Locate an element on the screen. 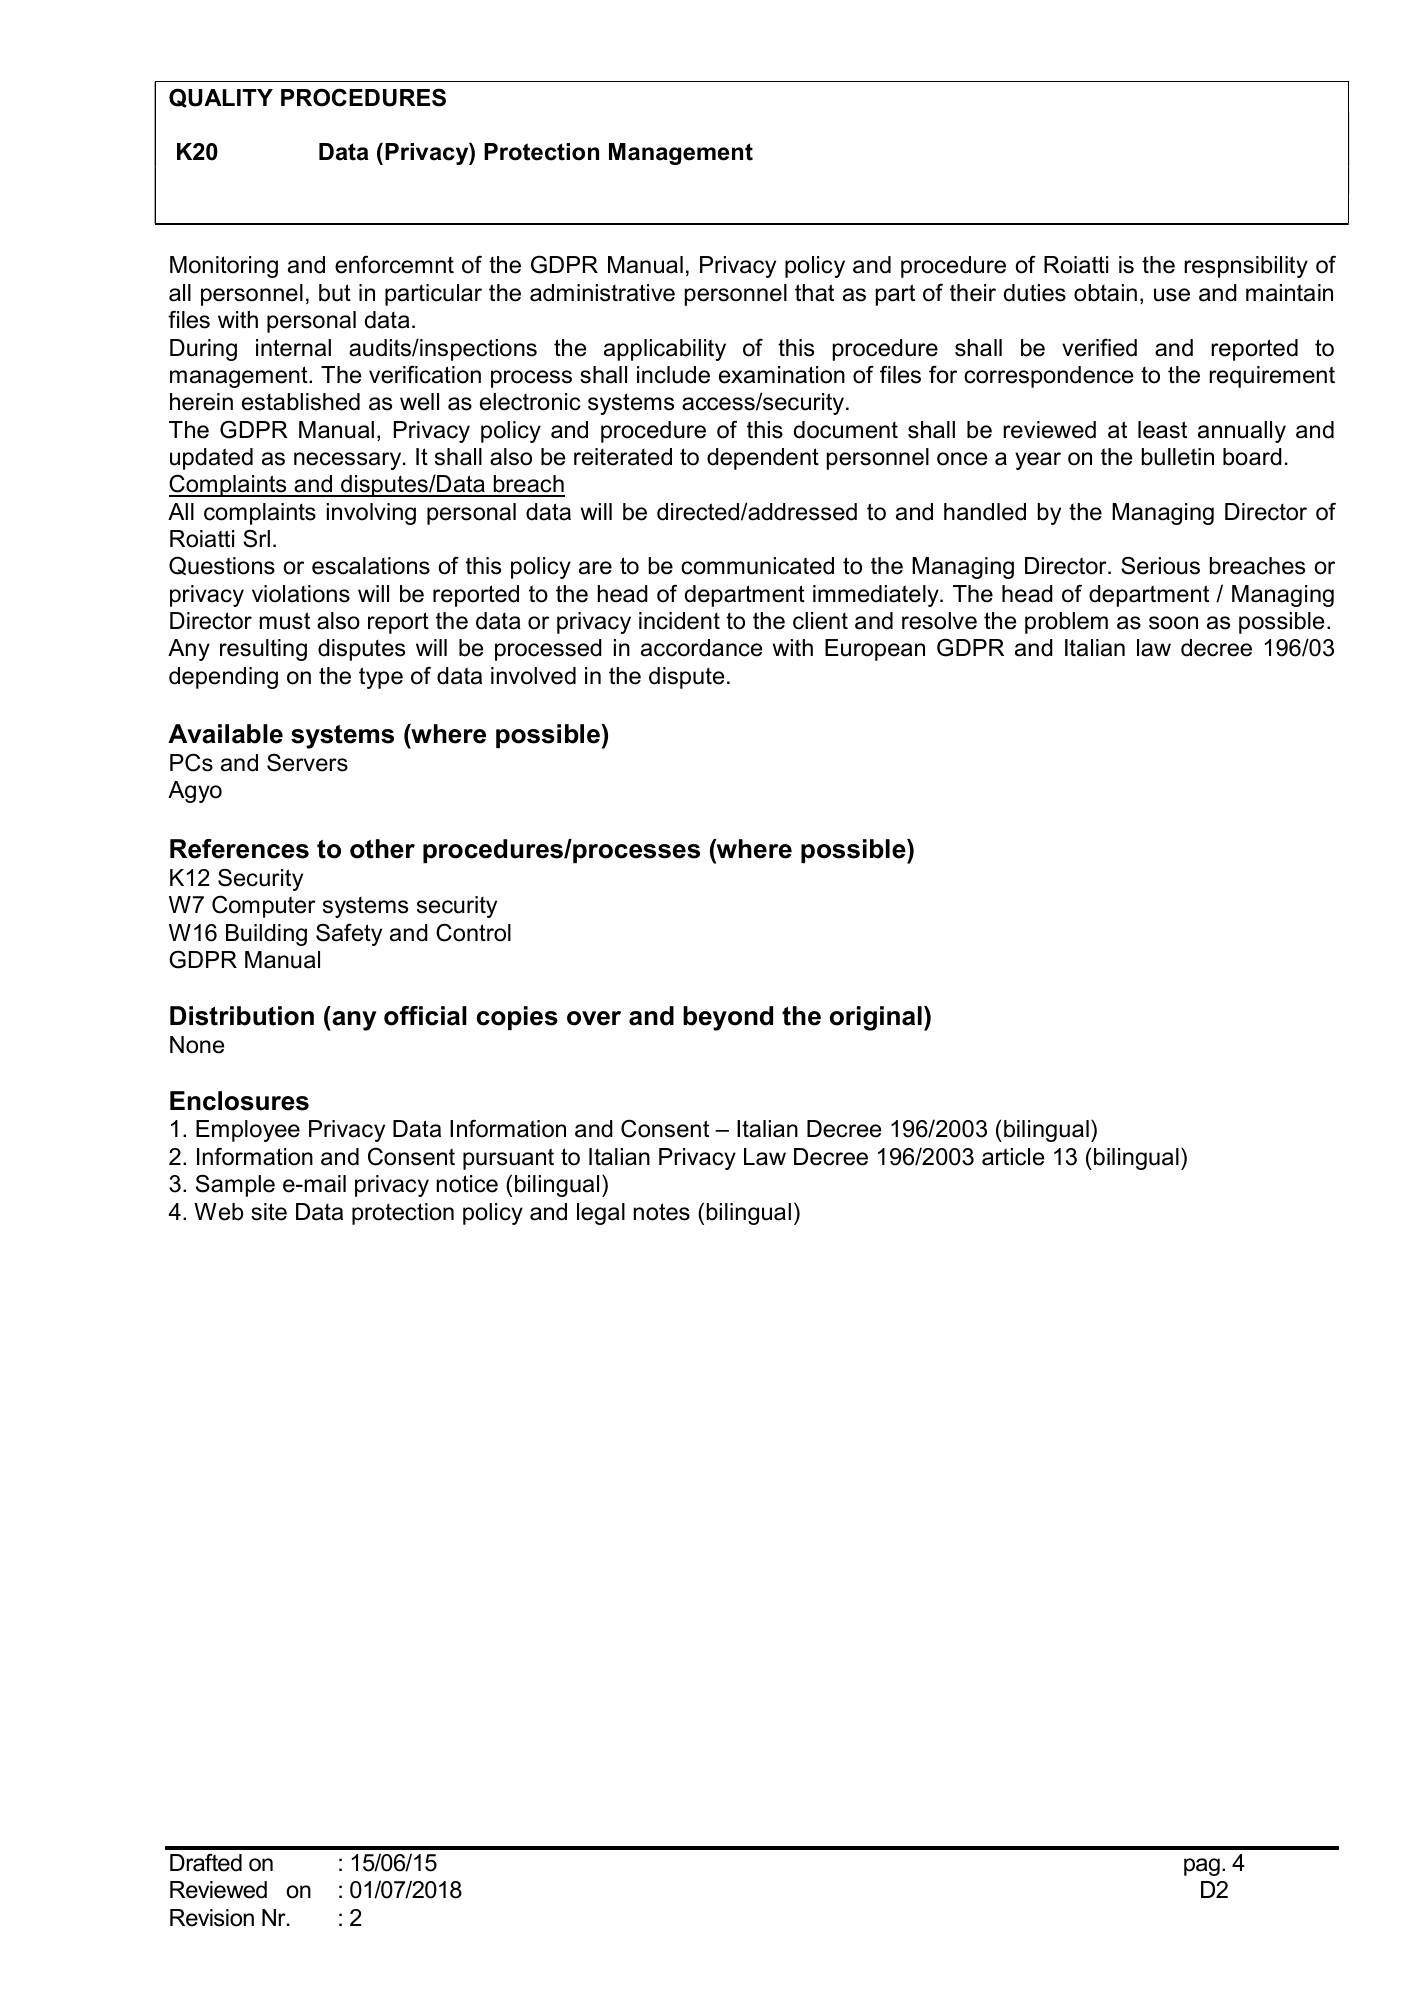 The width and height of the screenshot is (1416, 2002). QUALITY is located at coordinates (221, 98).
